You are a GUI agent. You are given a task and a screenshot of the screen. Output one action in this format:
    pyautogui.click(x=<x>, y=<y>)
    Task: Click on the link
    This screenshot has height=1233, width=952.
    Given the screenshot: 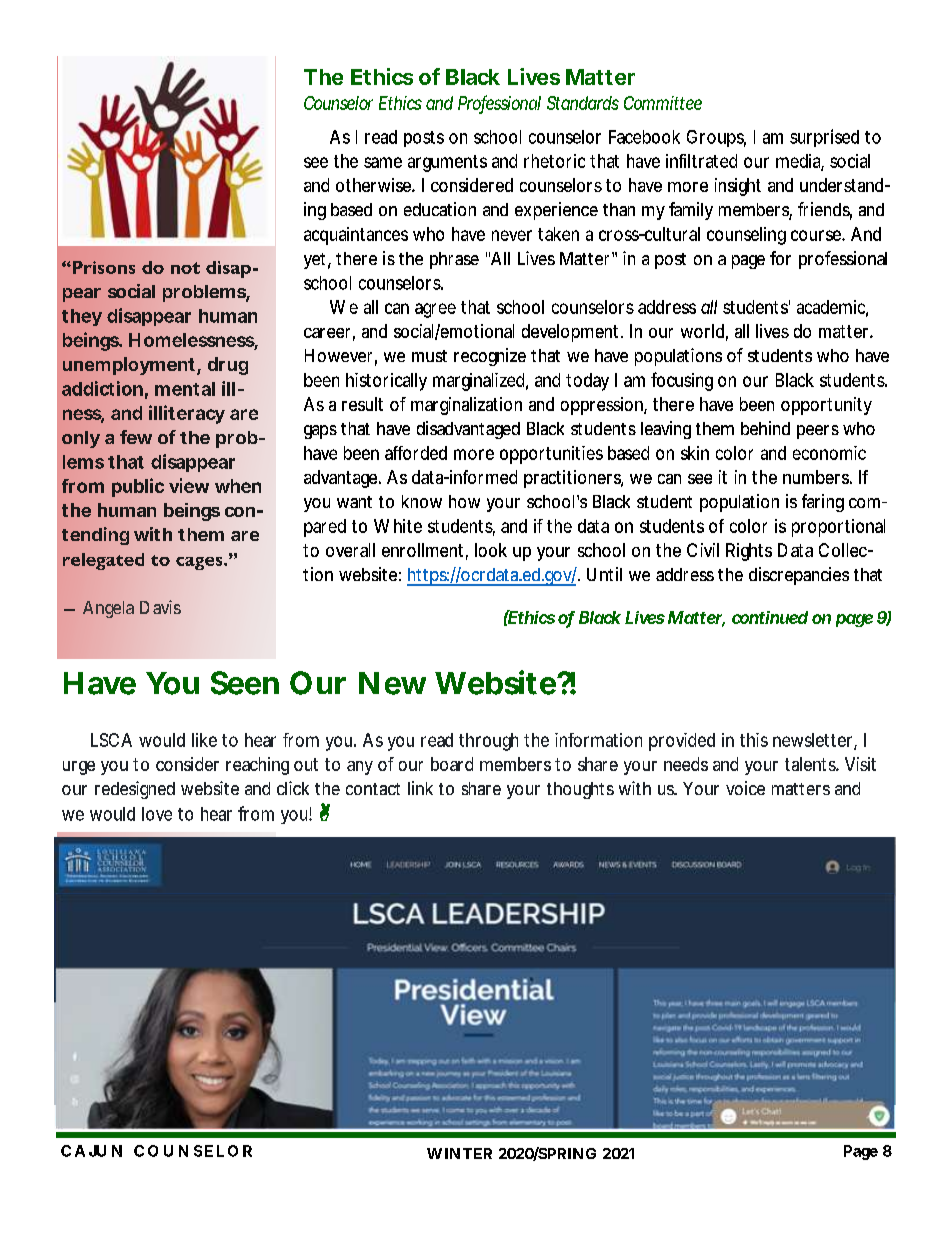 What is the action you would take?
    pyautogui.click(x=420, y=788)
